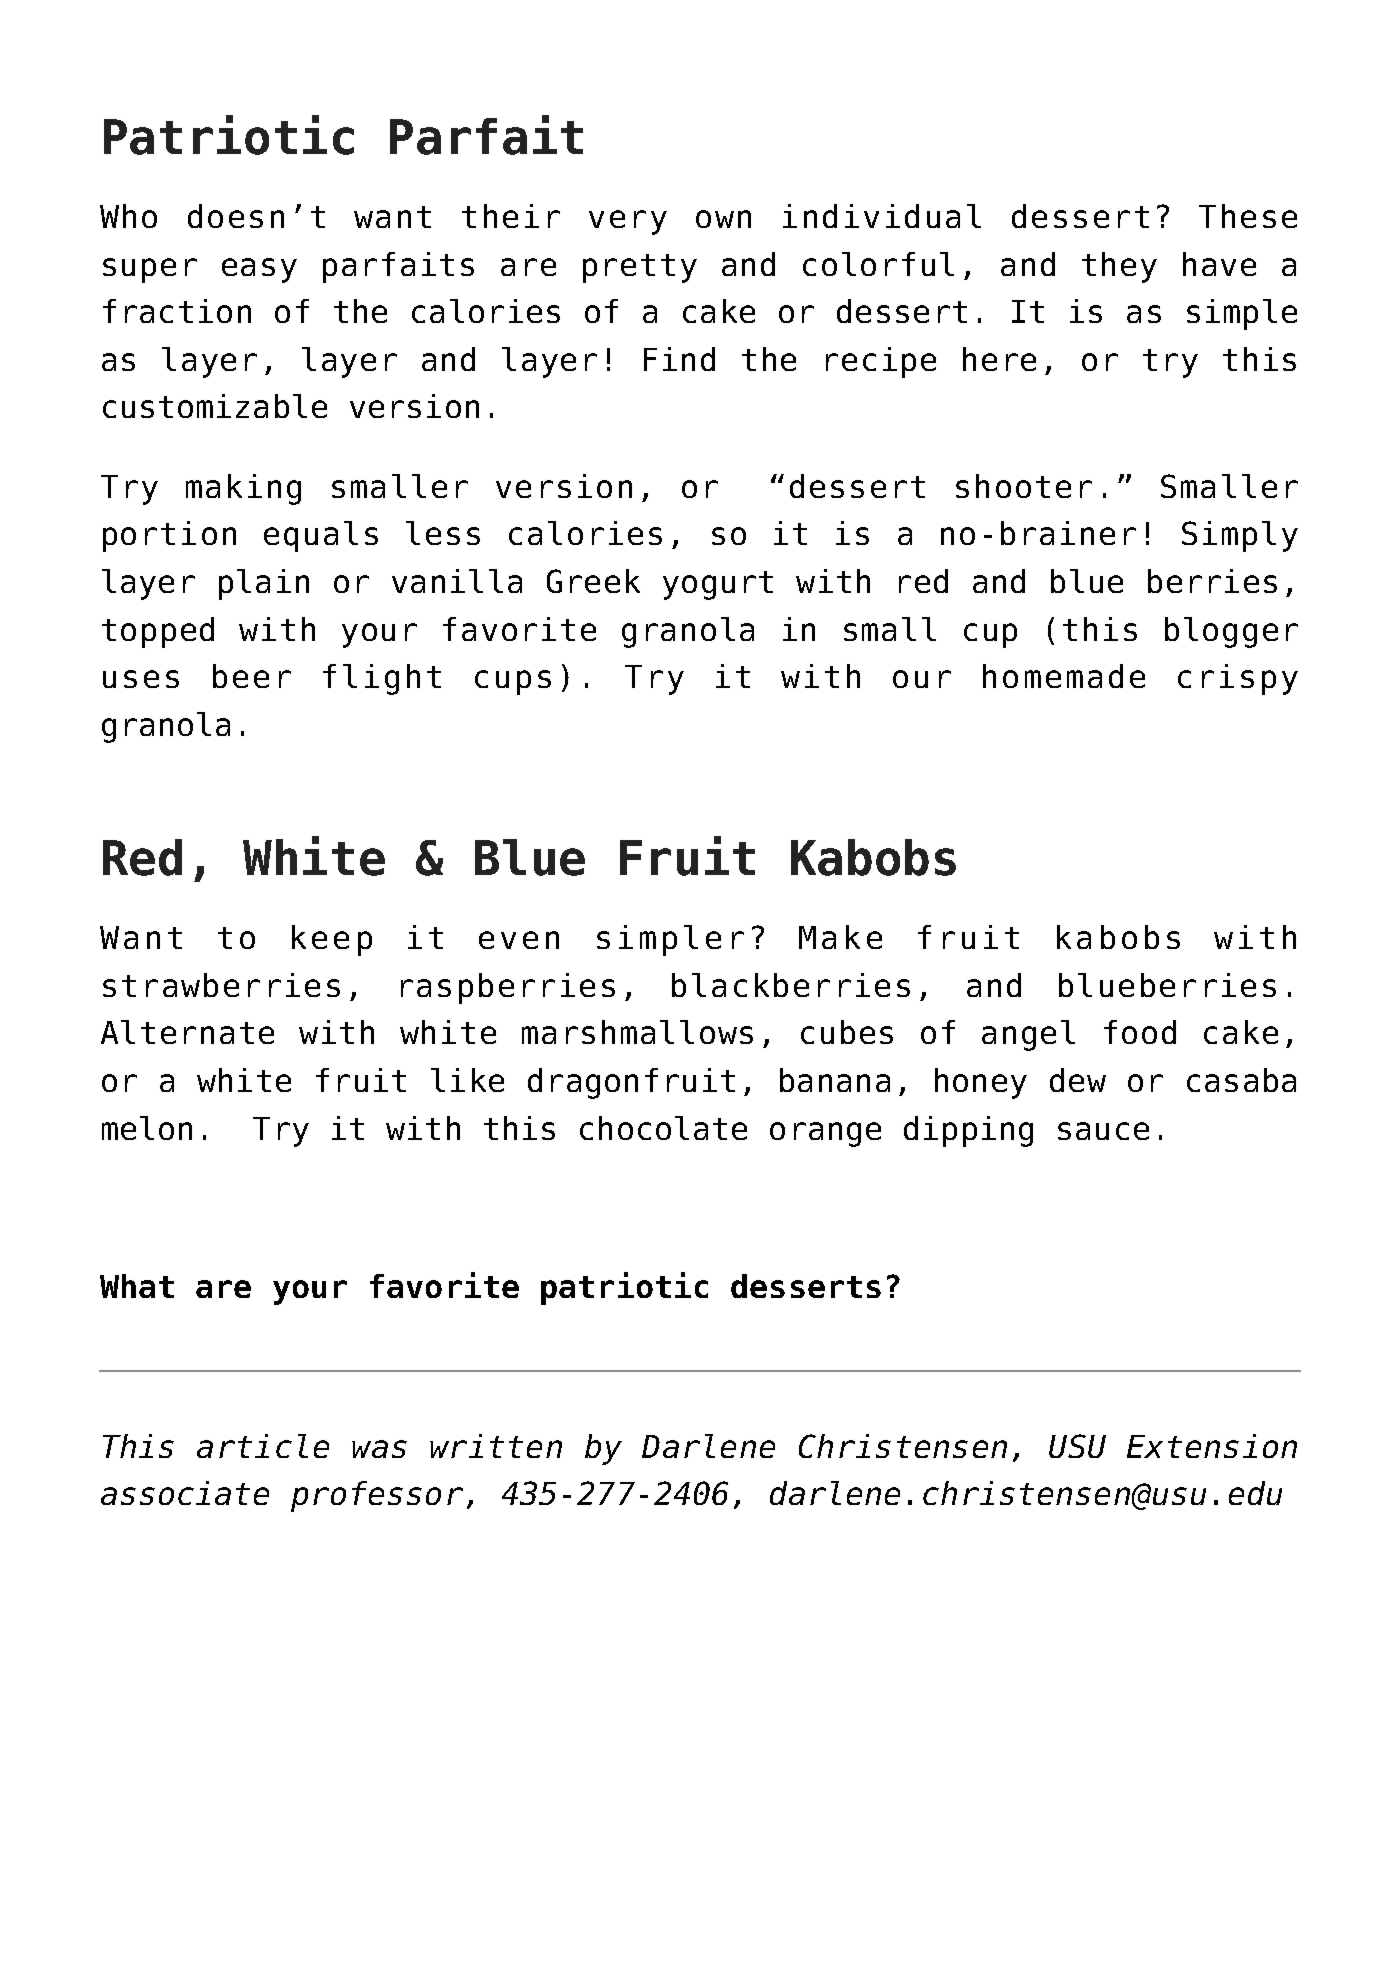  Describe the element at coordinates (263, 1446) in the image. I see `article` at that location.
